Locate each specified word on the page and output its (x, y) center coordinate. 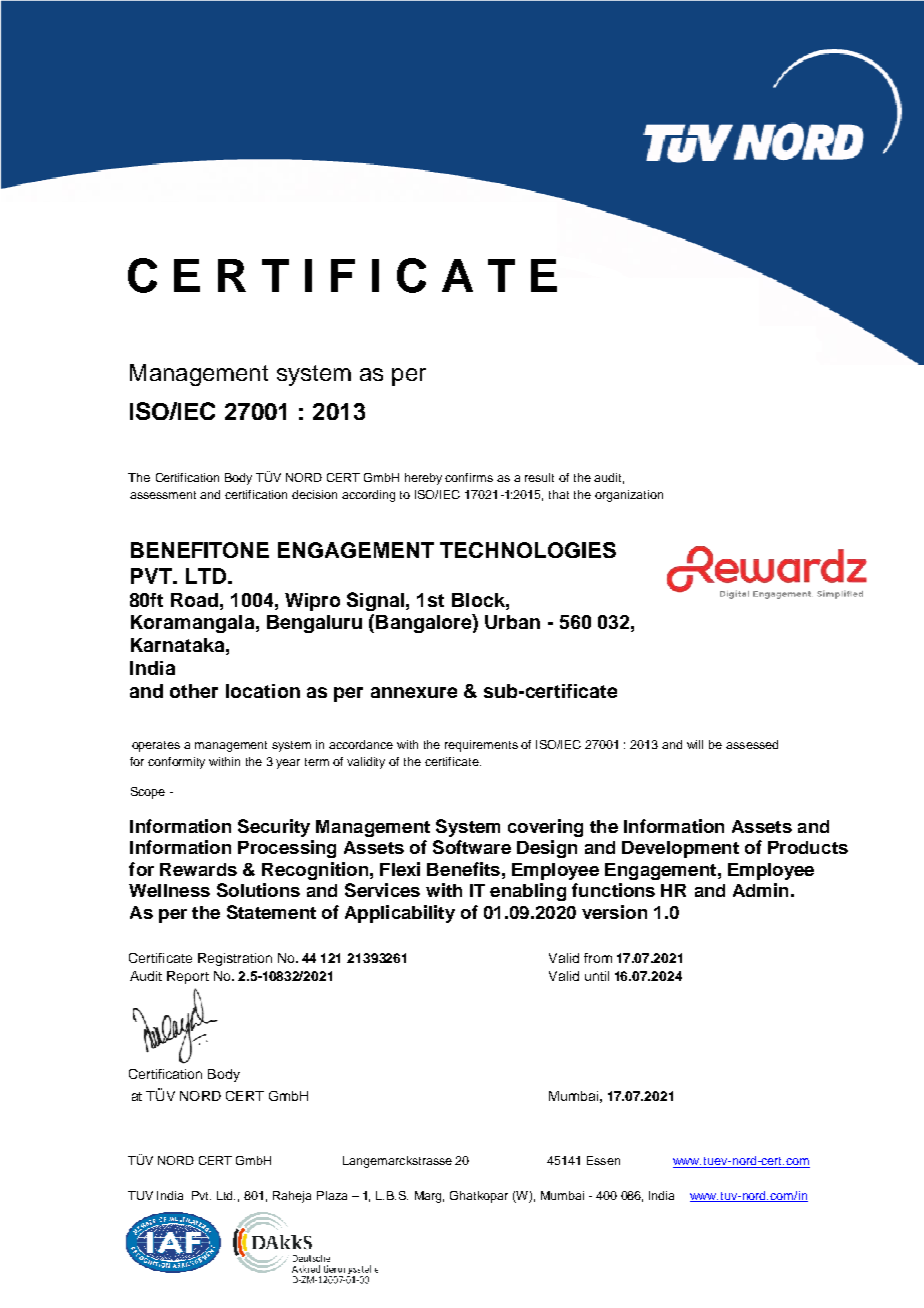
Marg (429, 1197)
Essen (603, 1160)
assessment (163, 495)
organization (629, 496)
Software (472, 847)
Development (680, 849)
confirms (469, 477)
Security (274, 828)
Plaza (332, 1195)
